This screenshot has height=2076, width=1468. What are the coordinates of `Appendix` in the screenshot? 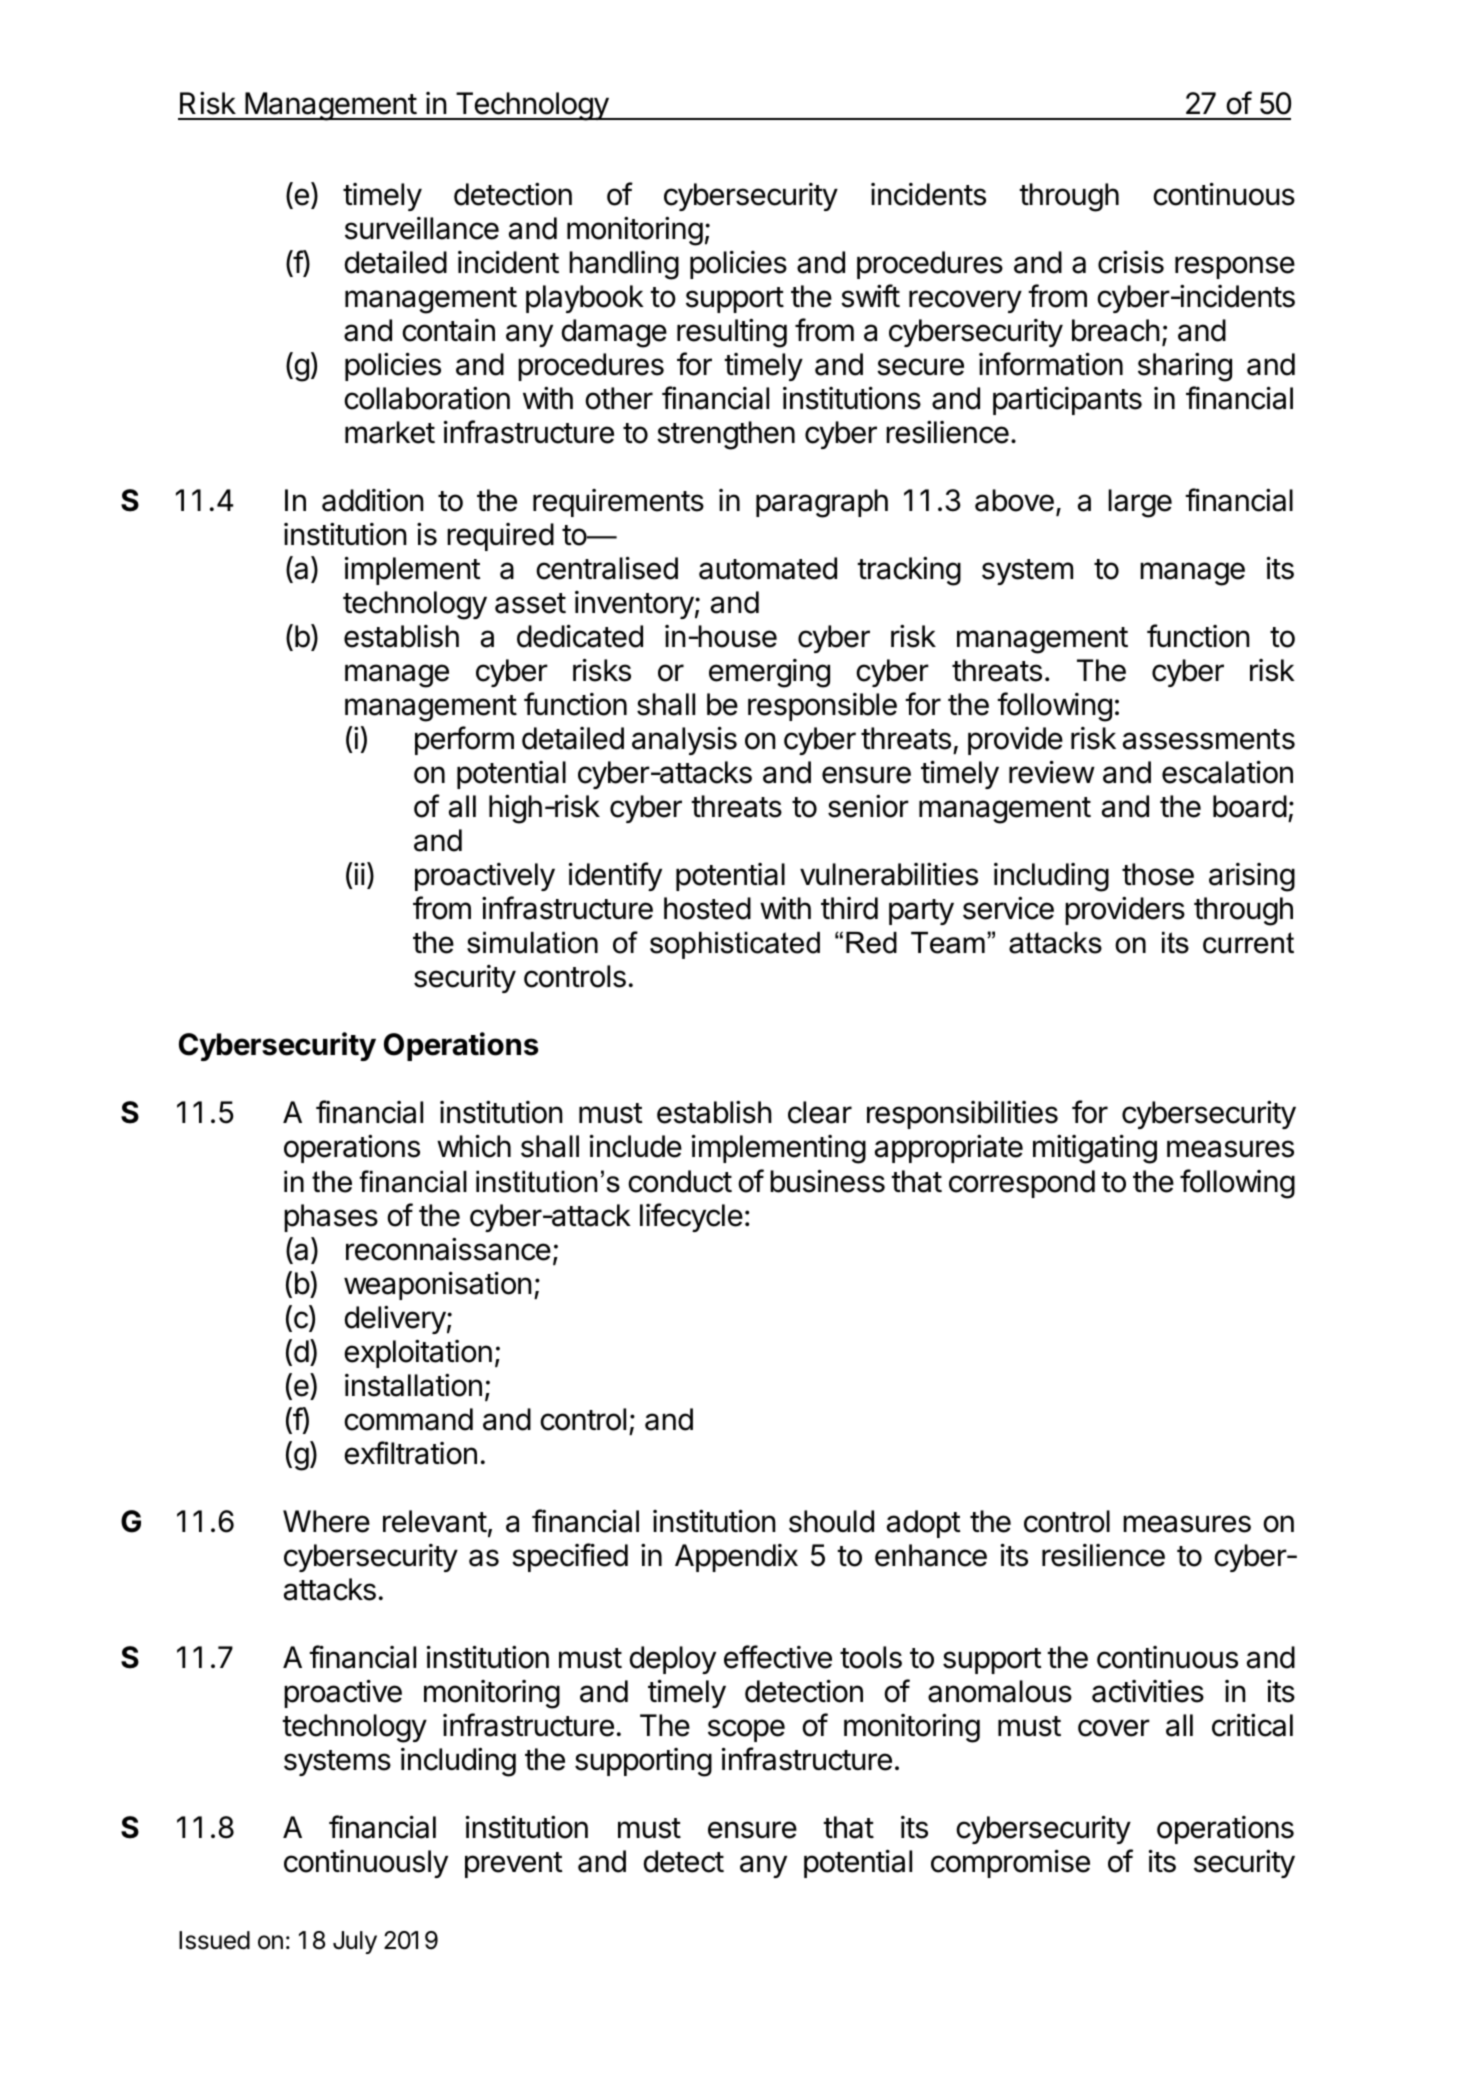 It's located at (736, 1558).
